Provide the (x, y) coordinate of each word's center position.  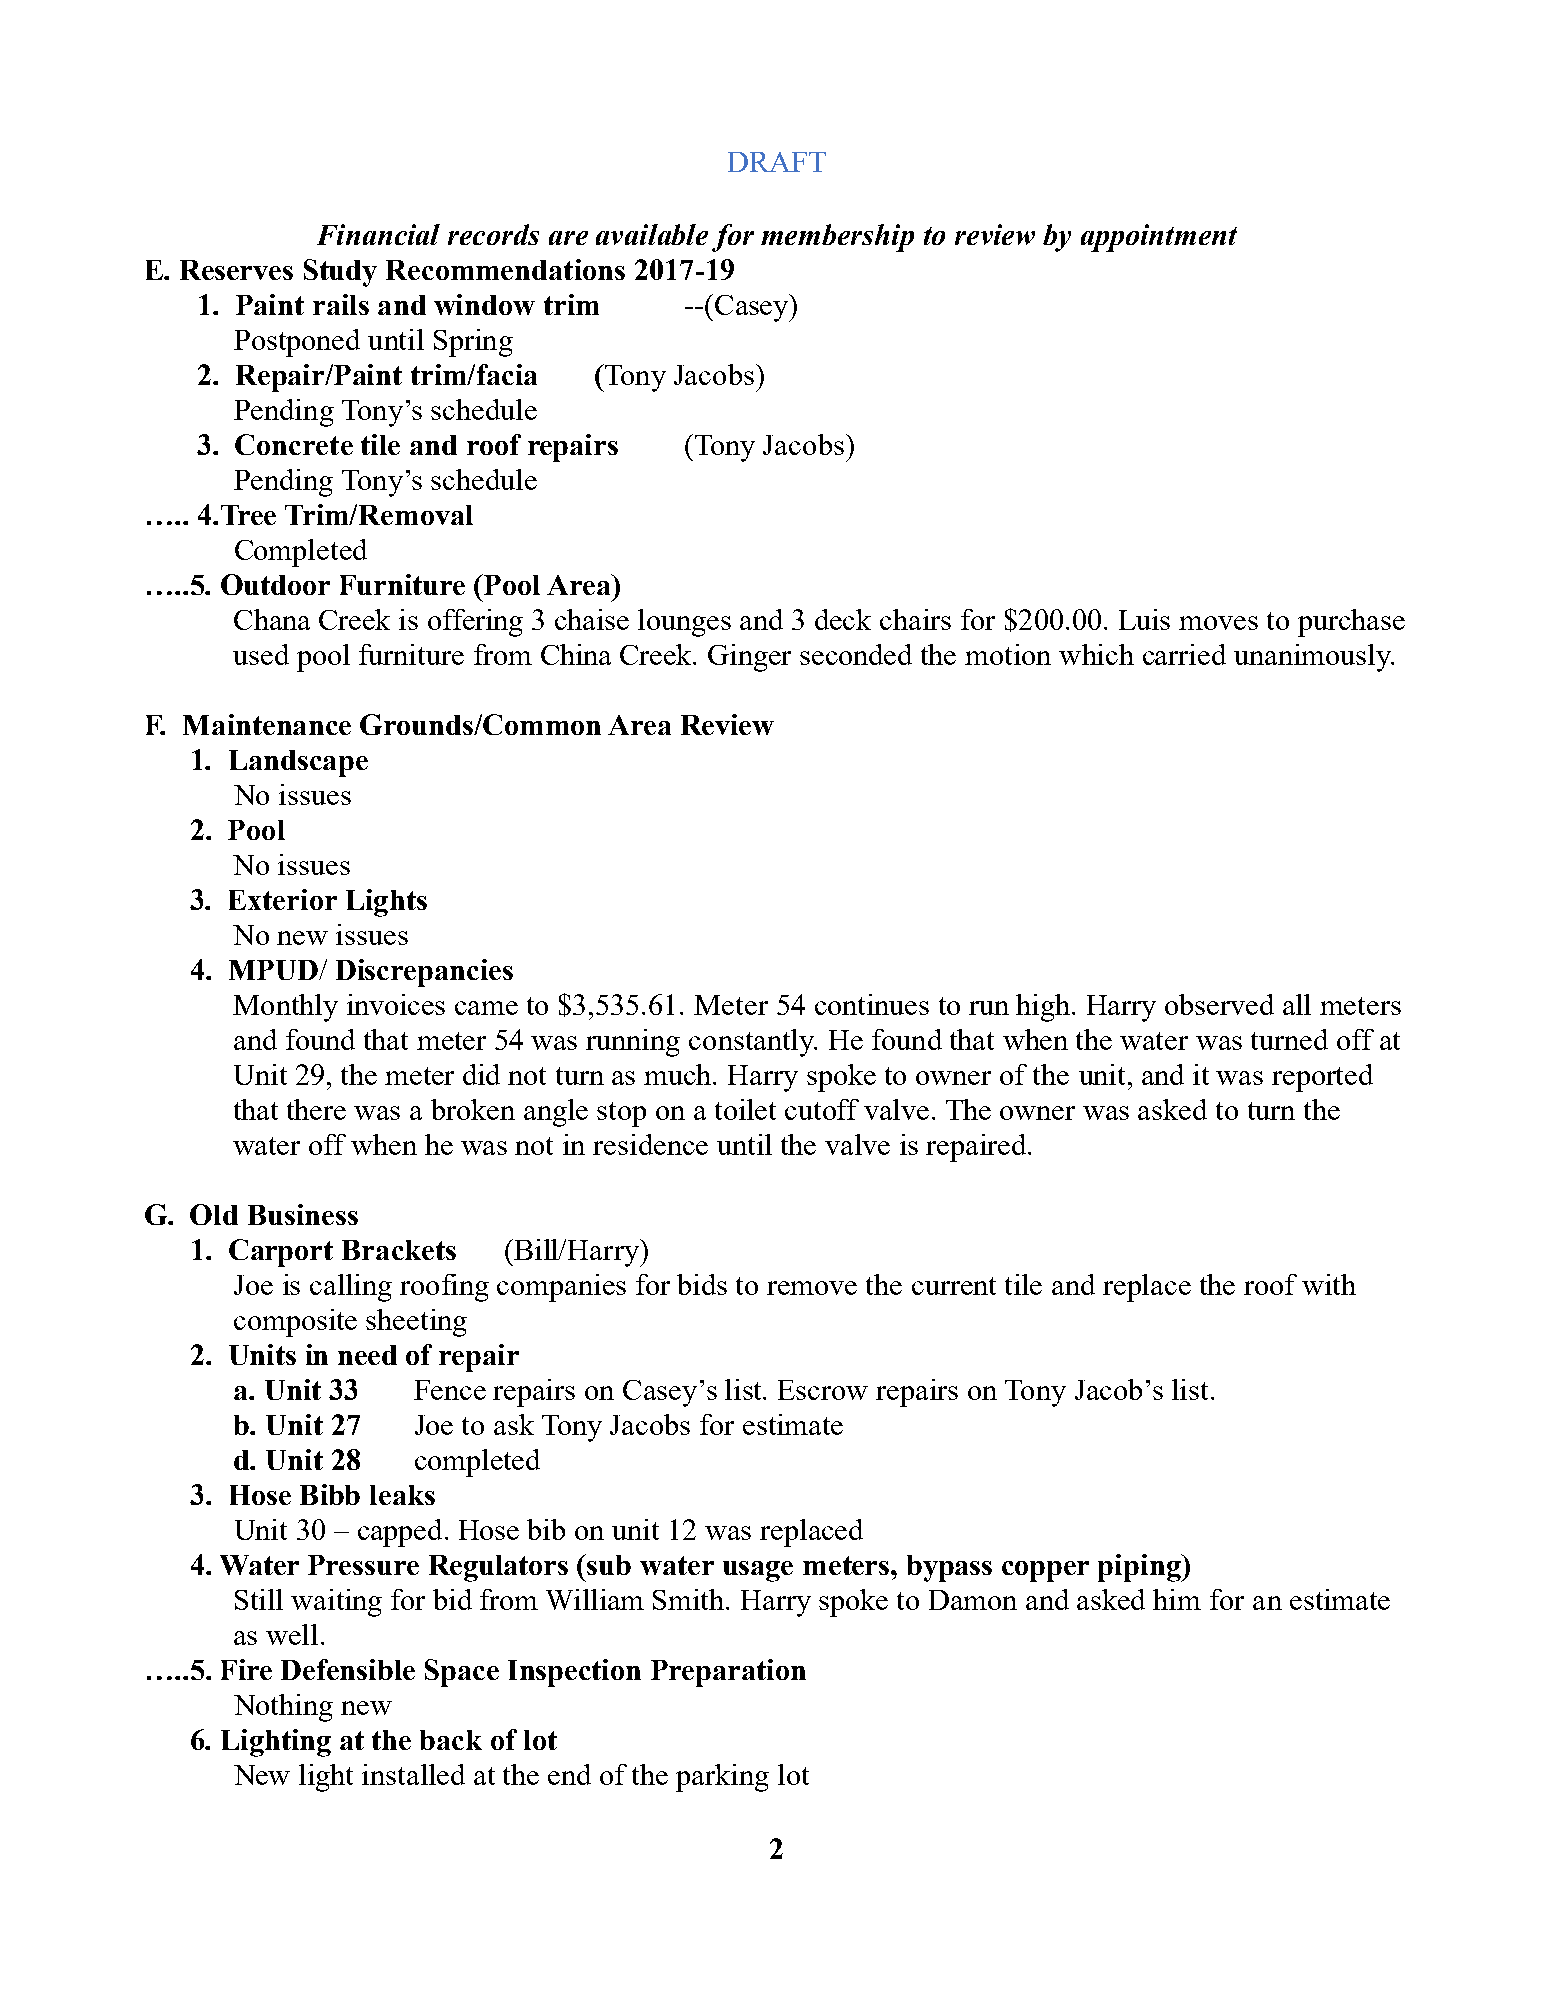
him (1177, 1599)
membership (837, 238)
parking (722, 1778)
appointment (1159, 238)
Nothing (283, 1708)
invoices (396, 1004)
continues (872, 1004)
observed (1219, 1004)
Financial (378, 234)
